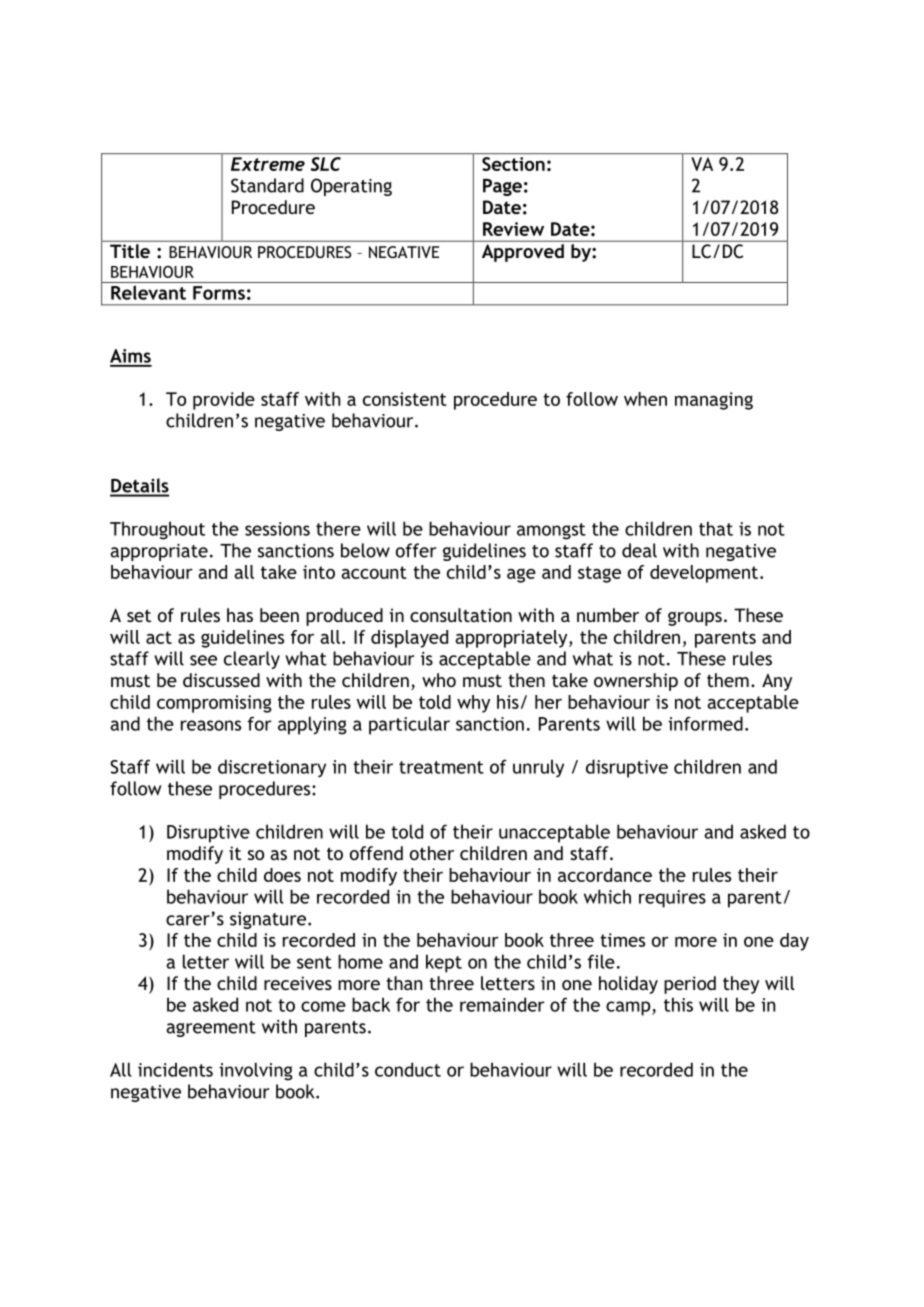 The image size is (924, 1307). Describe the element at coordinates (405, 399) in the screenshot. I see `consistent` at that location.
